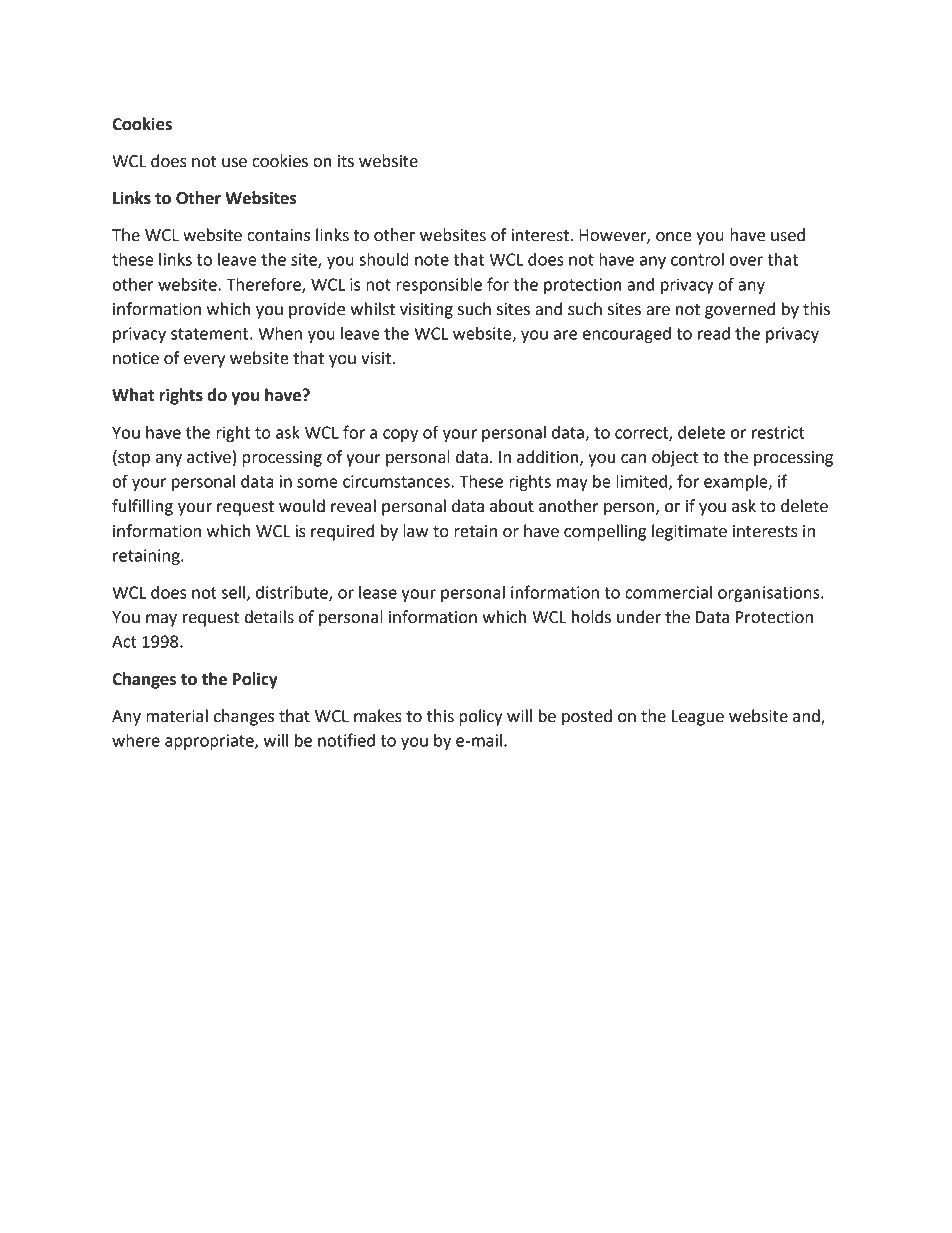 This screenshot has height=1233, width=952. Describe the element at coordinates (432, 260) in the screenshot. I see `note` at that location.
